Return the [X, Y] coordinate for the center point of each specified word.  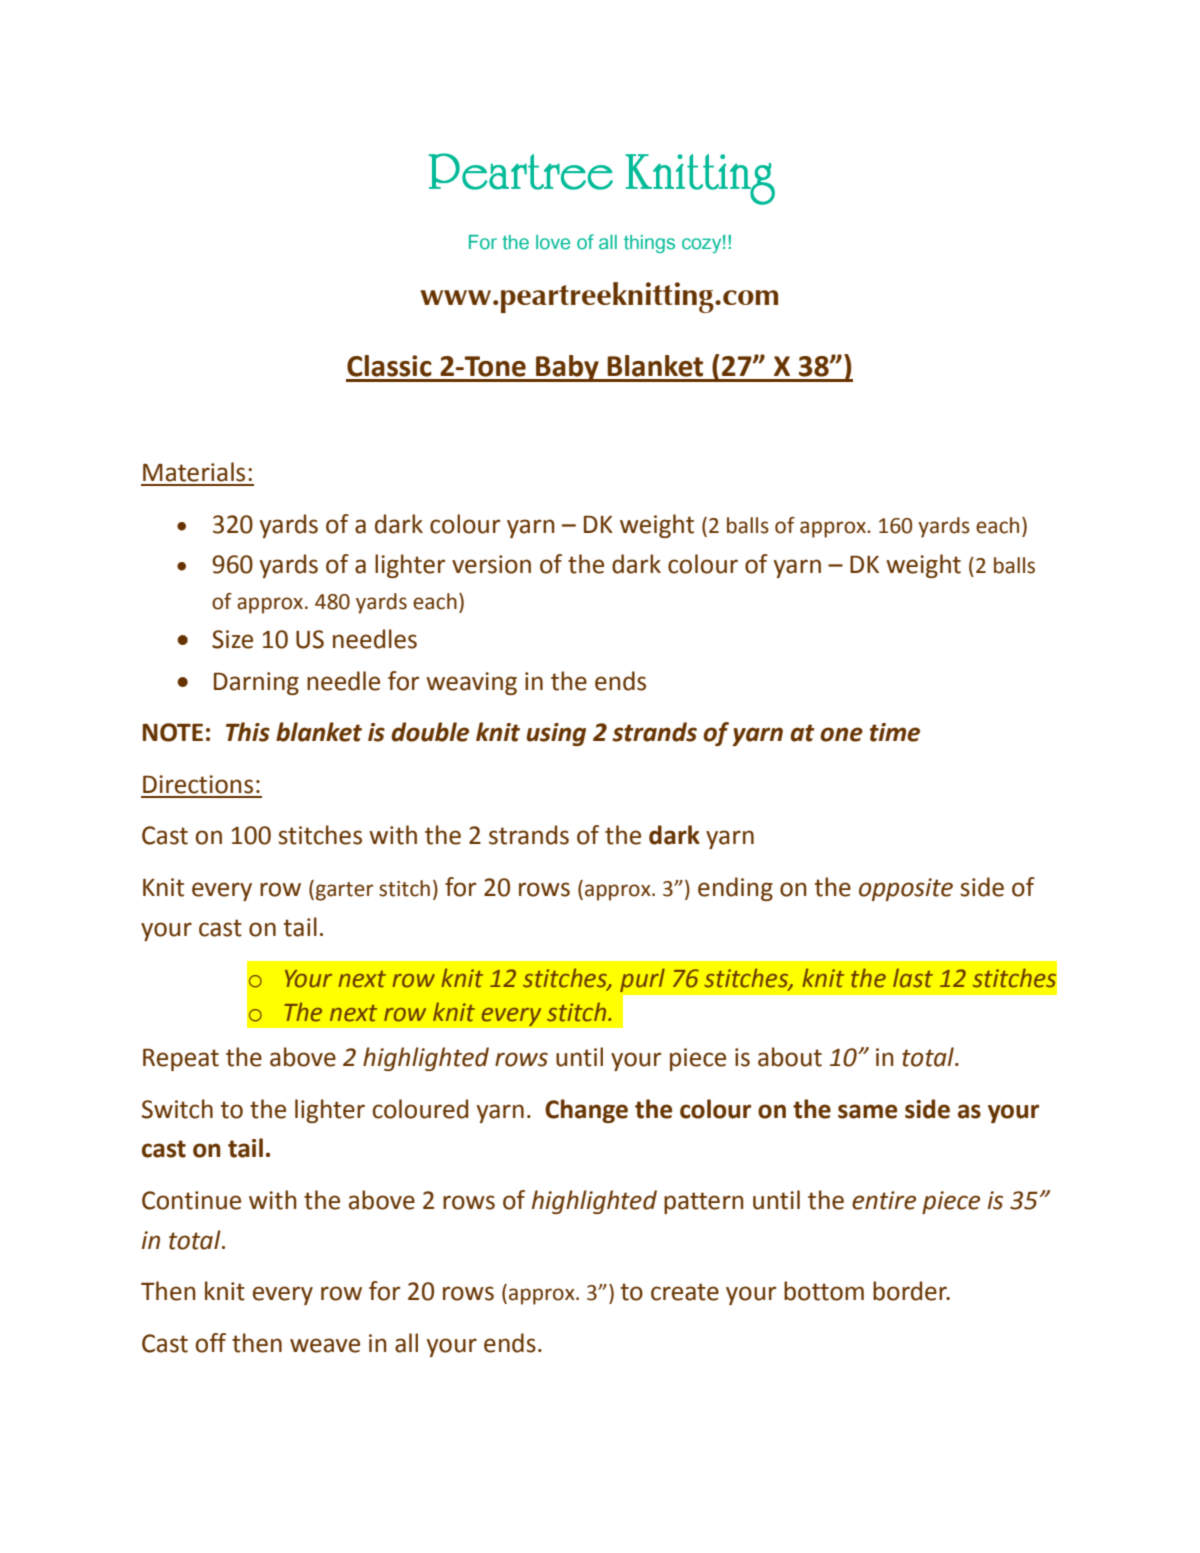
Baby [567, 368]
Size [232, 639]
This [248, 732]
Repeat [181, 1060]
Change [586, 1111]
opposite [906, 889]
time [895, 732]
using [556, 734]
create [685, 1292]
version [491, 564]
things [649, 244]
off [211, 1343]
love [553, 242]
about [790, 1057]
